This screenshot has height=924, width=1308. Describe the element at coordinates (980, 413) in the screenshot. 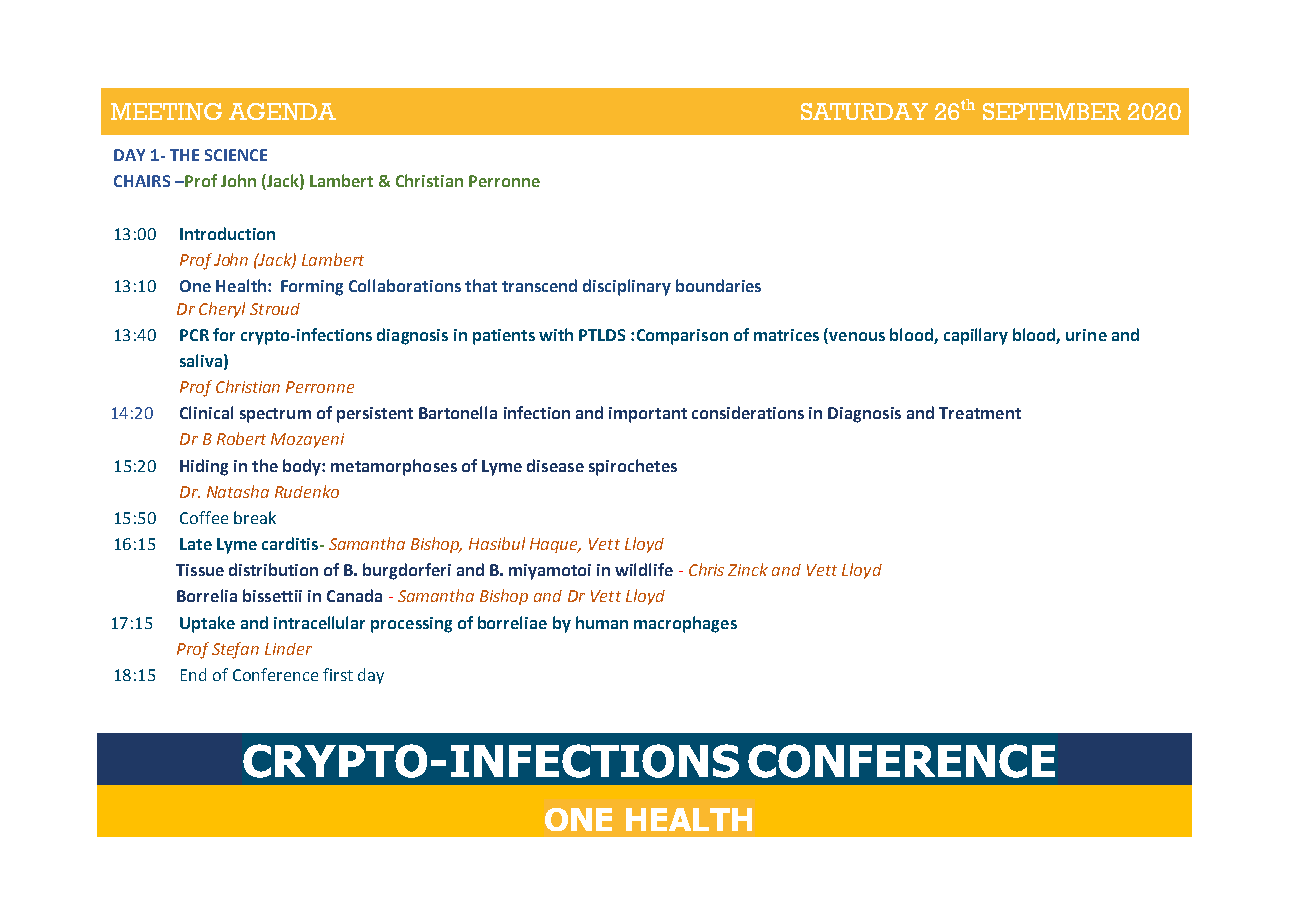

I see `Treatment` at that location.
